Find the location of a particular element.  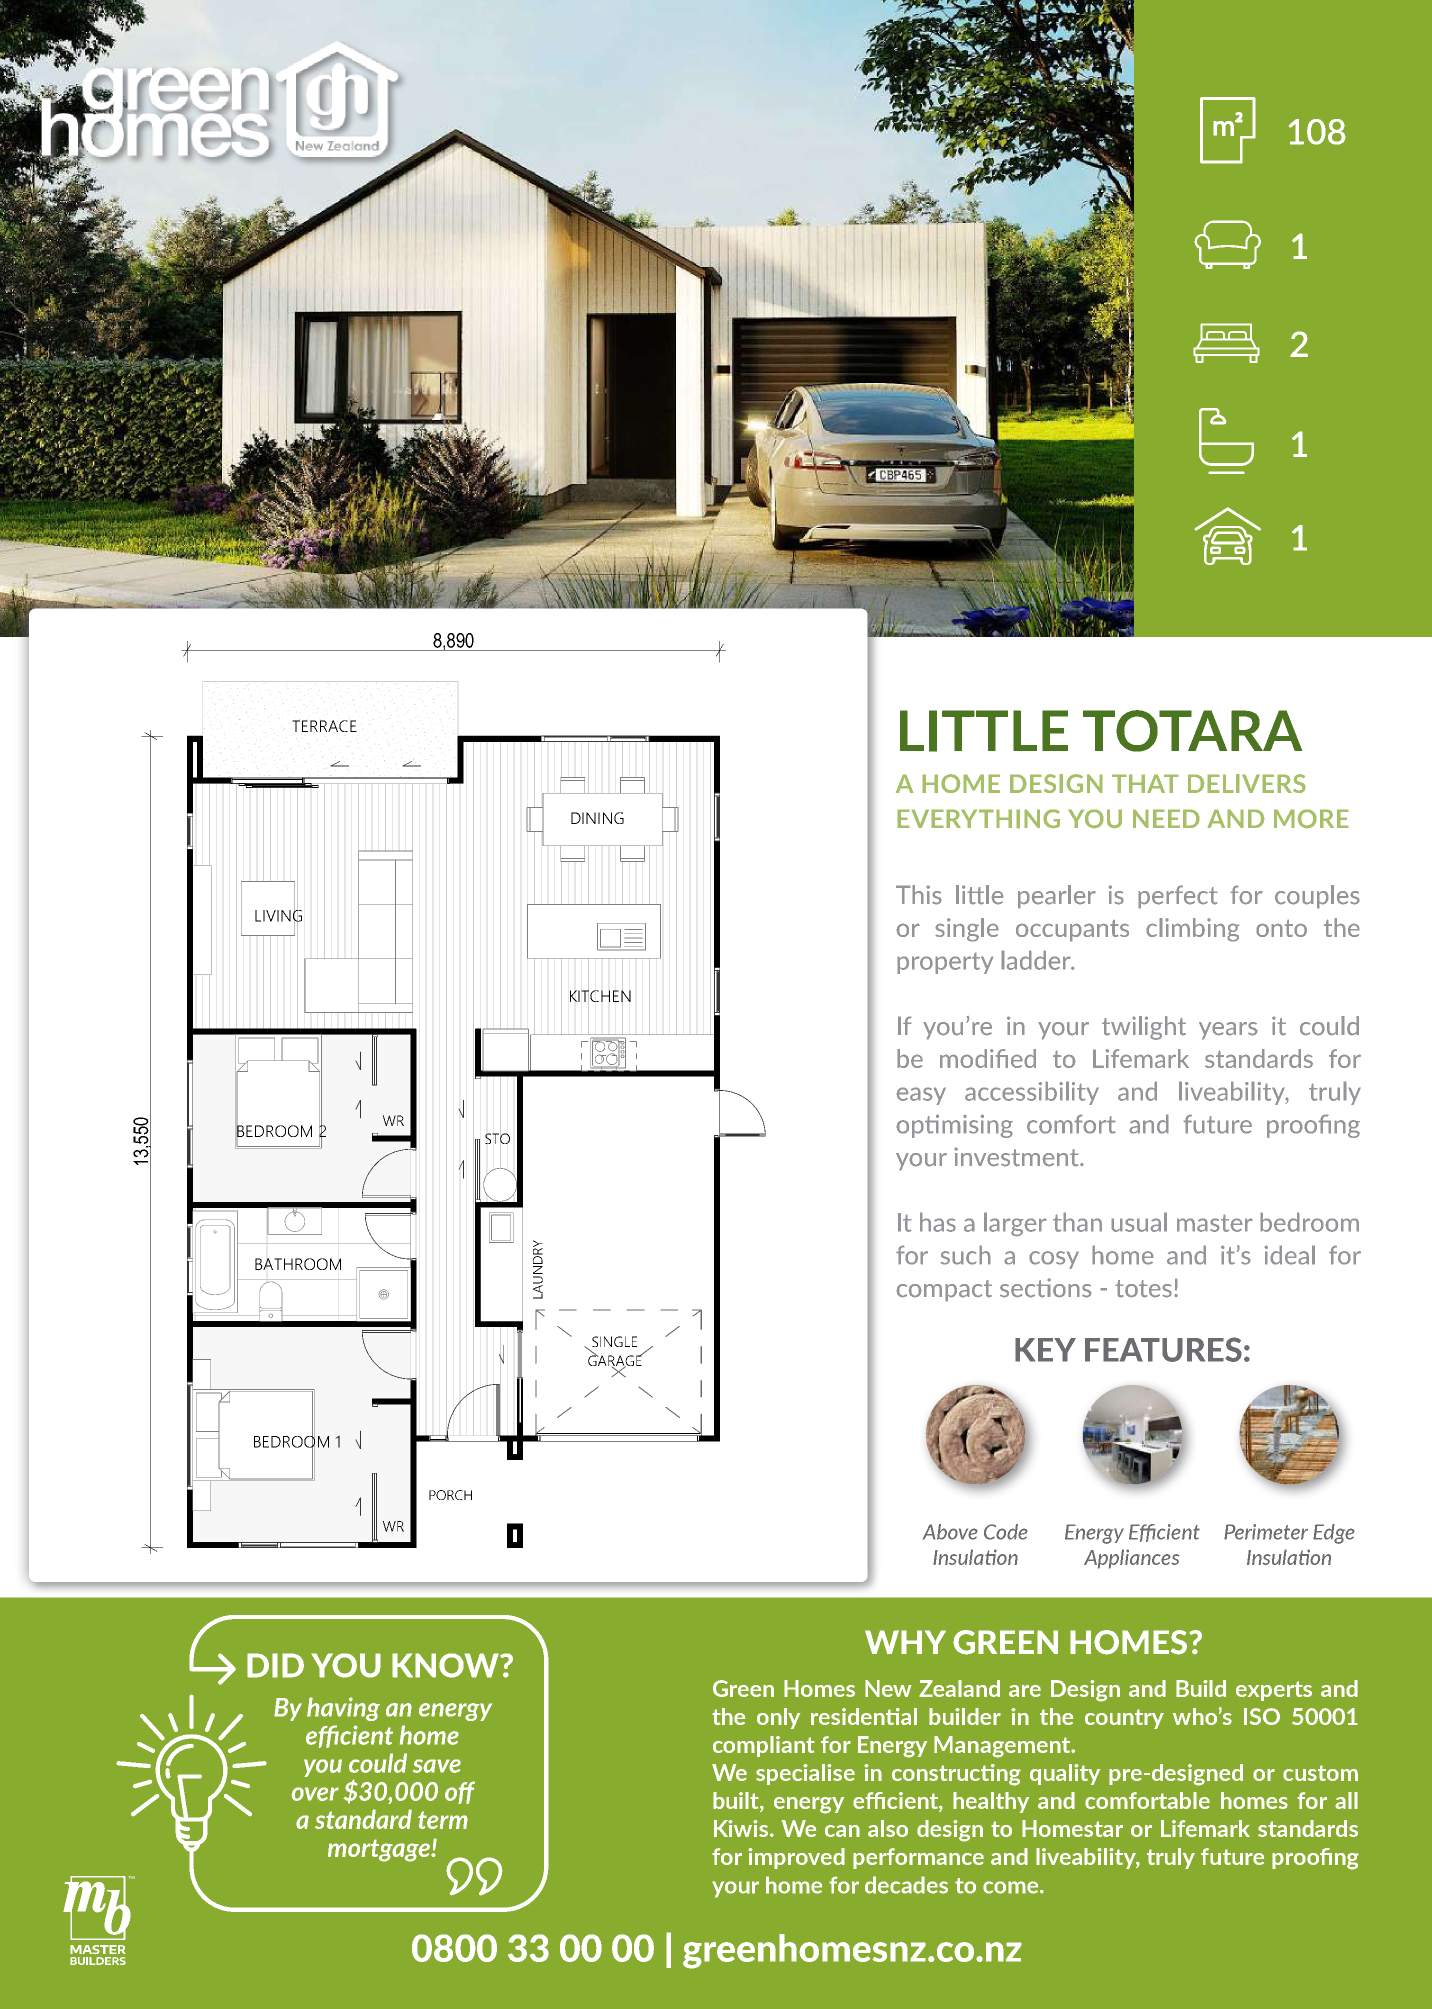

Perimeter is located at coordinates (1266, 1532).
